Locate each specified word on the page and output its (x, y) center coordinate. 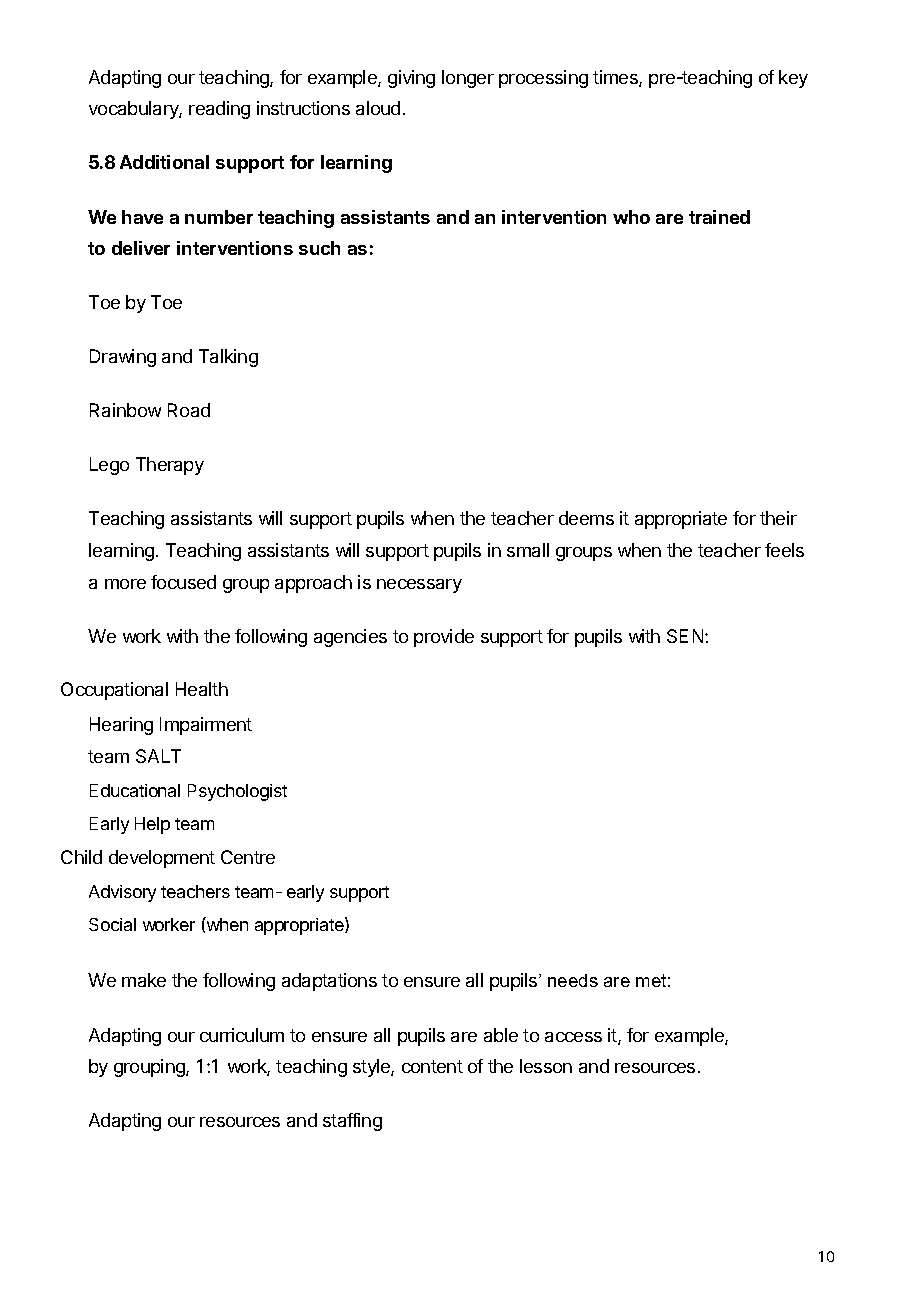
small (528, 550)
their (778, 518)
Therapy (170, 466)
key (793, 79)
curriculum (242, 1035)
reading (219, 110)
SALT (158, 756)
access (573, 1037)
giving (411, 79)
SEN (686, 636)
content (432, 1066)
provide (444, 638)
